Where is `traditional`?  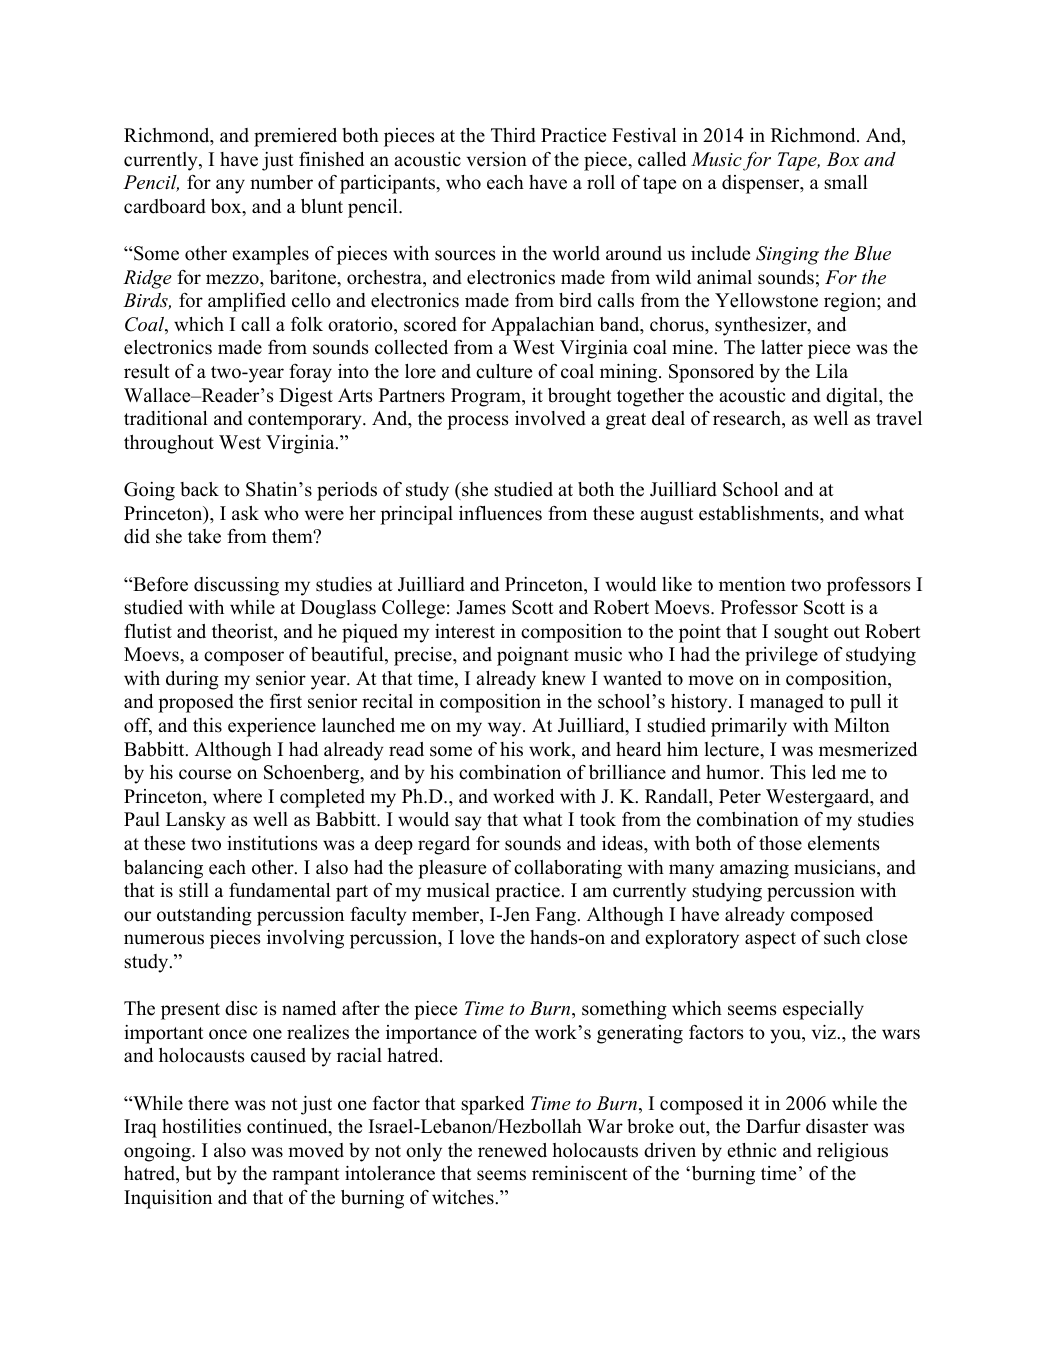 traditional is located at coordinates (166, 418).
